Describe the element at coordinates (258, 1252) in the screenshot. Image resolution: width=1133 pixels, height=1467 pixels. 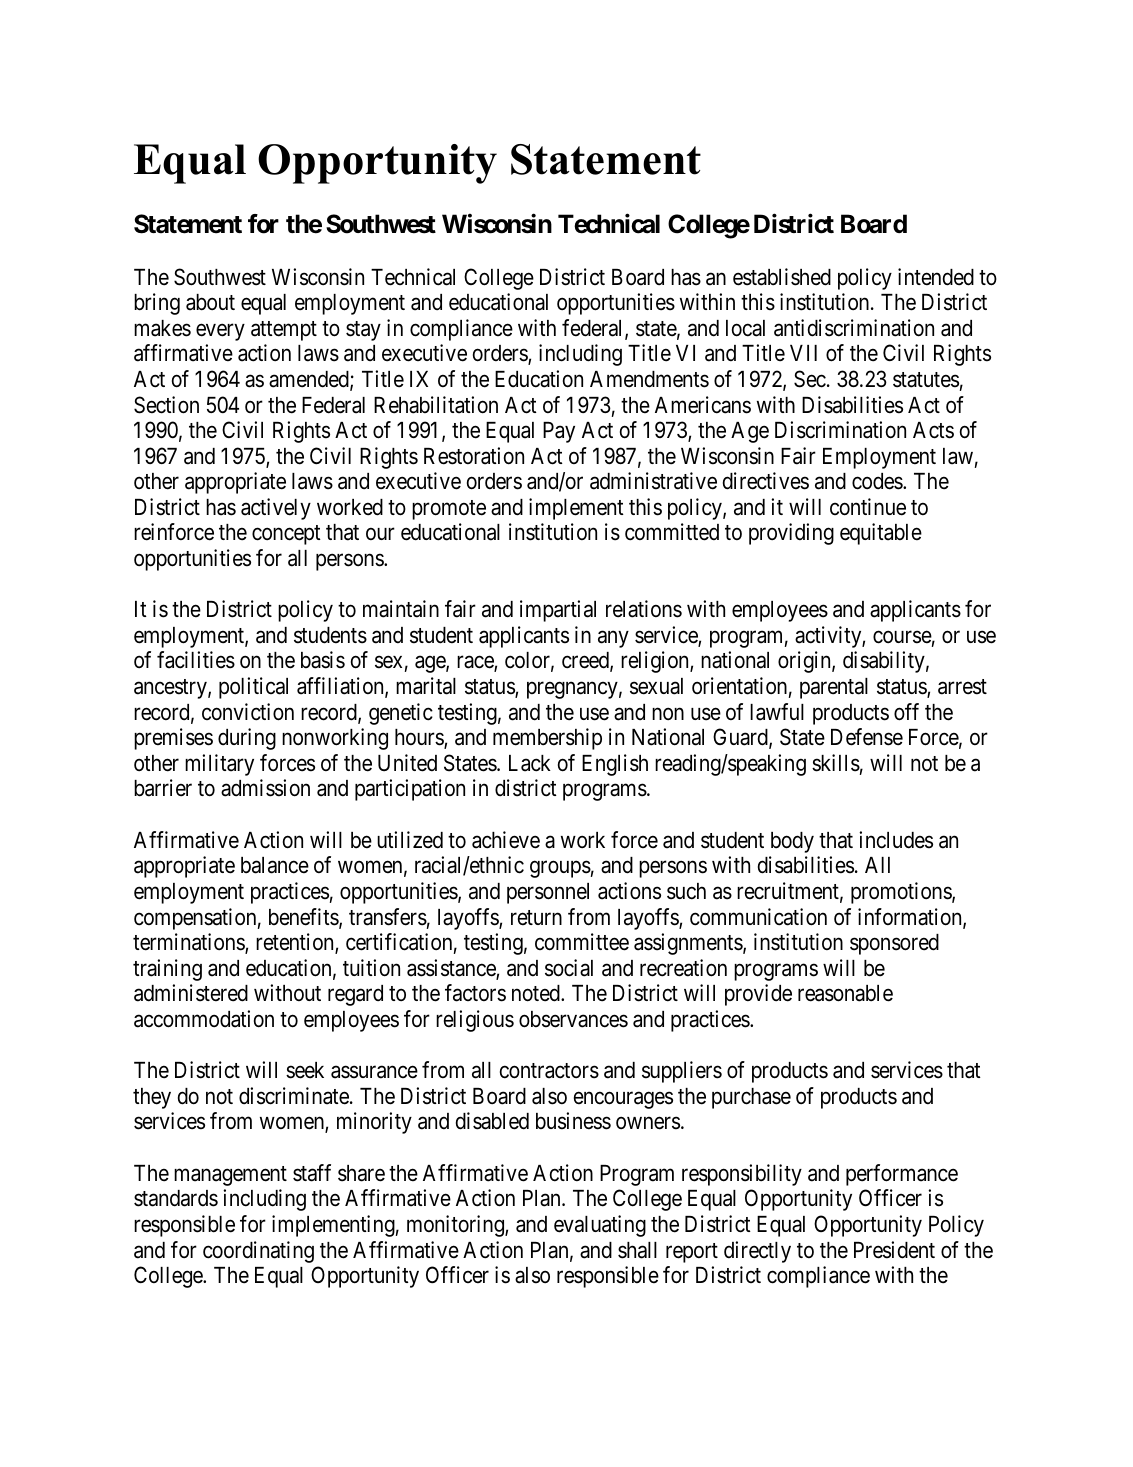
I see `coordinating` at that location.
